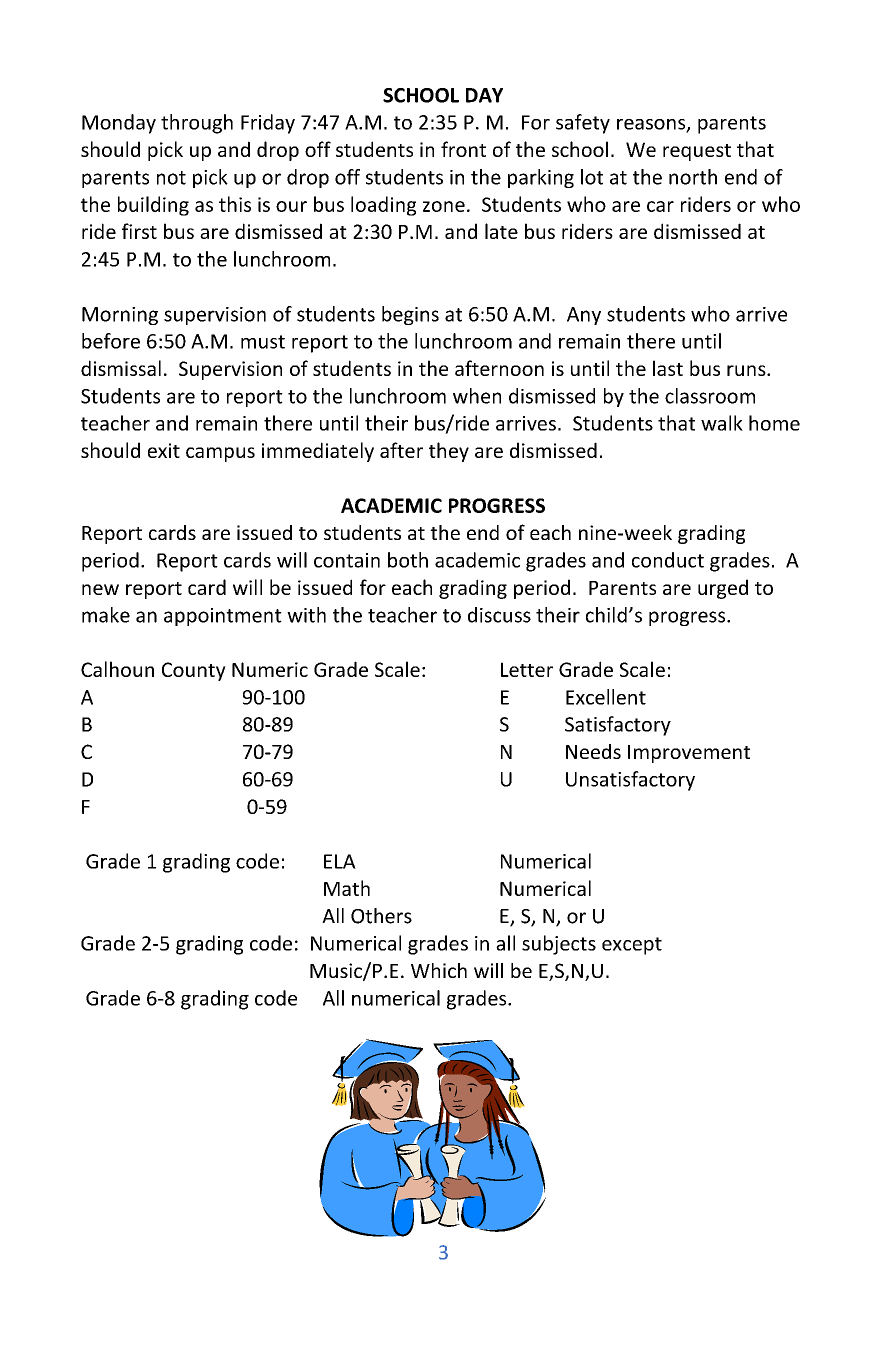 Image resolution: width=887 pixels, height=1372 pixels. I want to click on request, so click(697, 152).
